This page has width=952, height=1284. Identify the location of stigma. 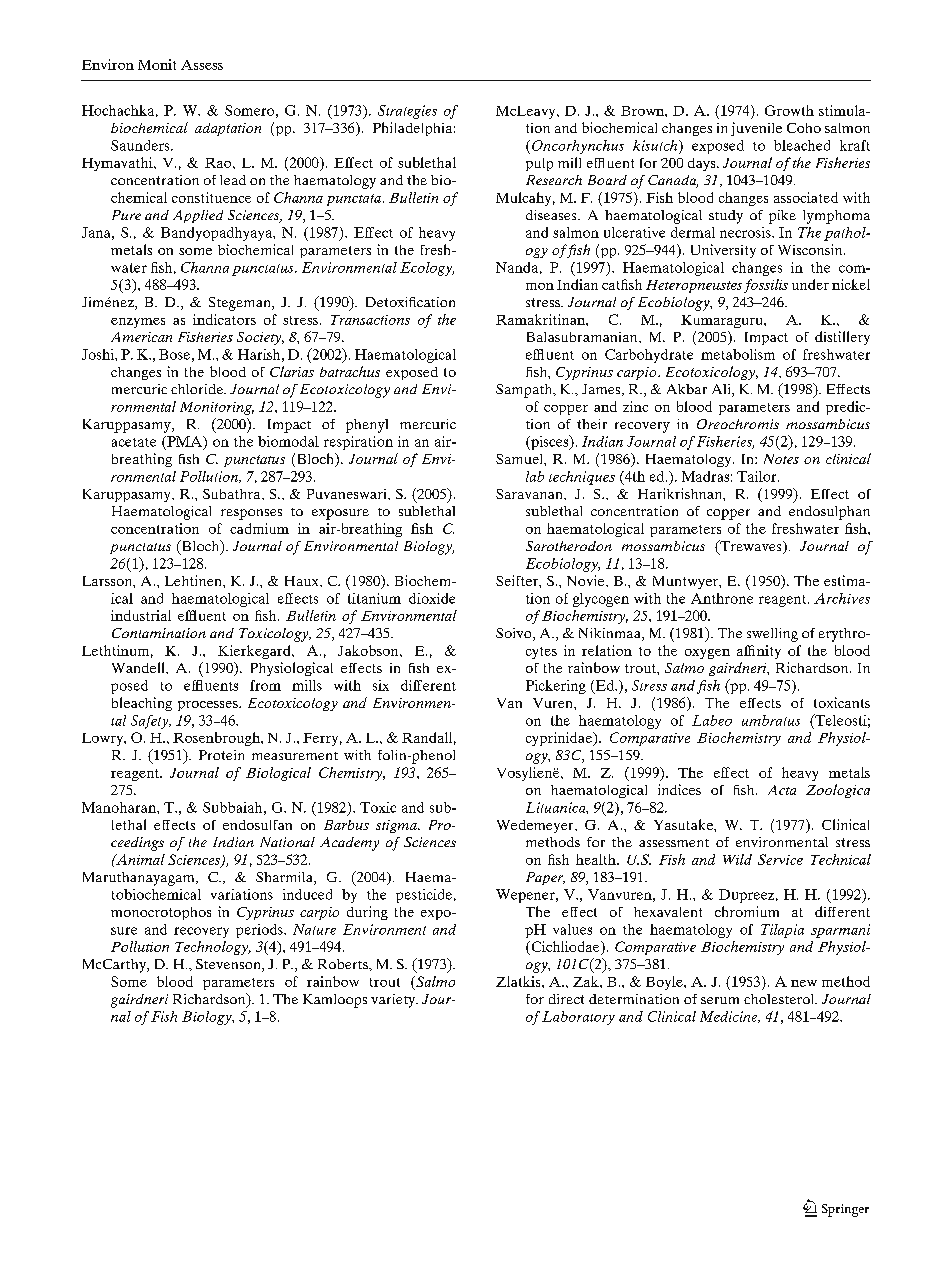
(397, 826).
